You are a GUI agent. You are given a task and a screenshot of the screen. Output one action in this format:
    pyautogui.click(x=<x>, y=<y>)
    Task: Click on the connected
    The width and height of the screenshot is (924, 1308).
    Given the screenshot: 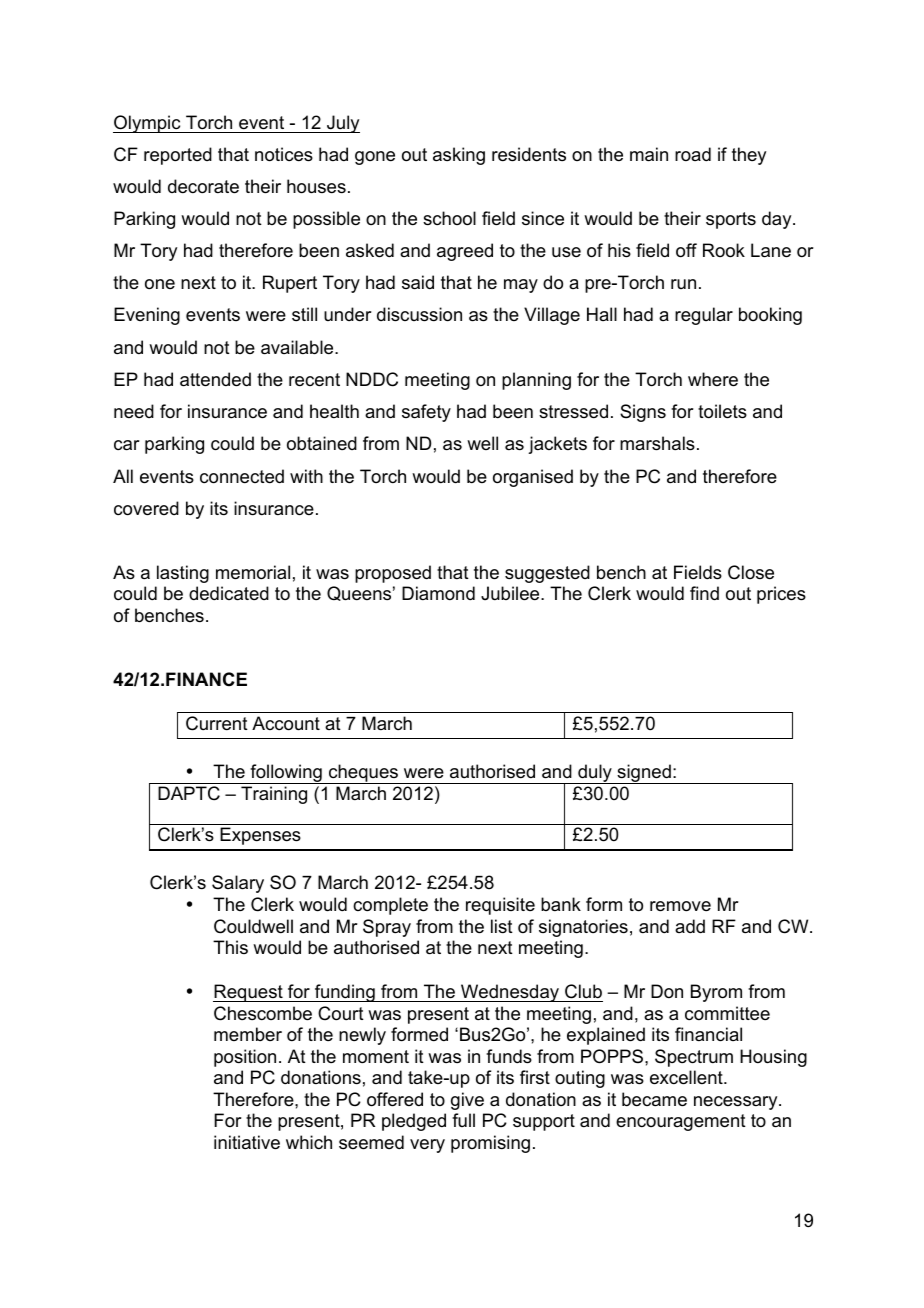 What is the action you would take?
    pyautogui.click(x=242, y=476)
